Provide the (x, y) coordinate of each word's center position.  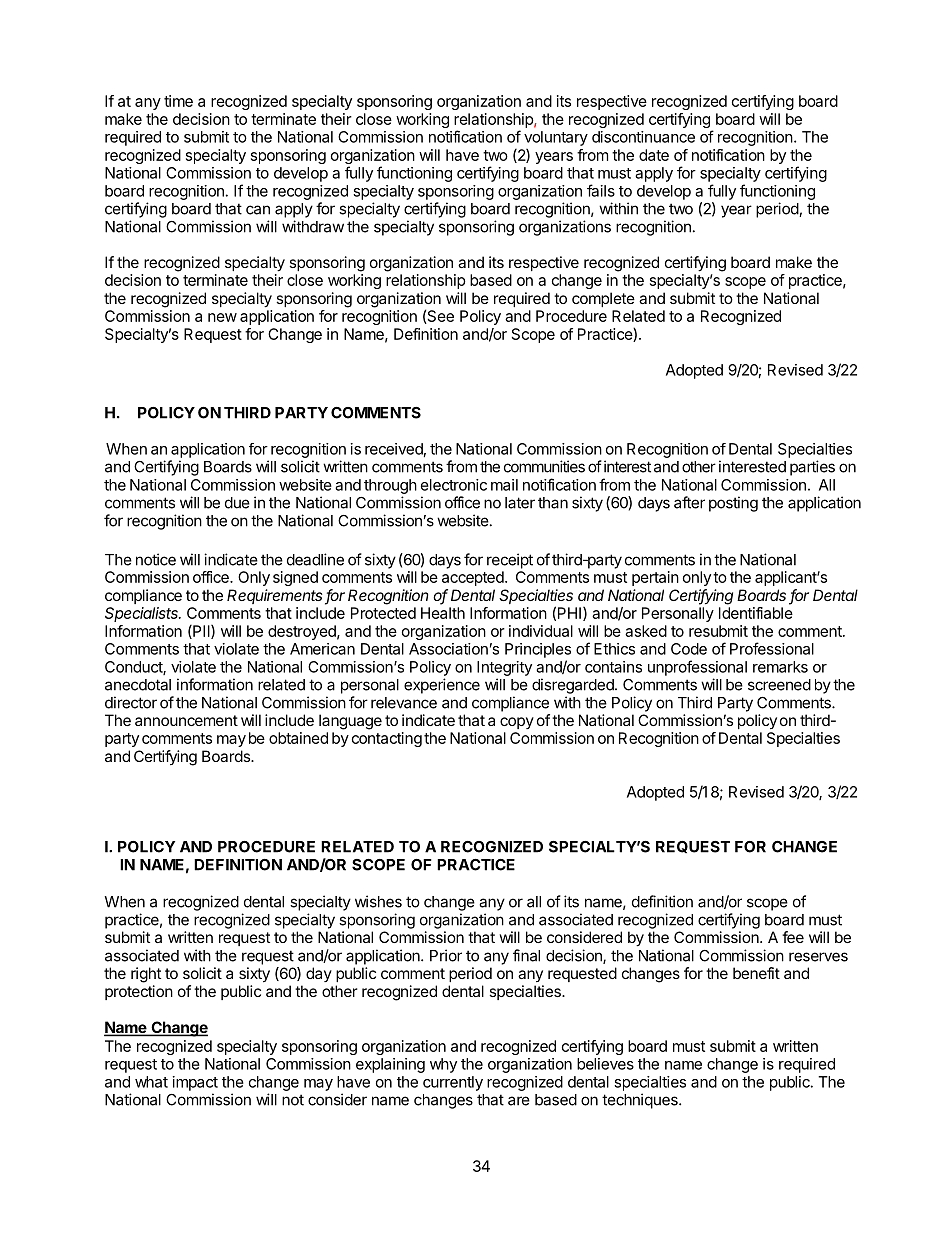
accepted (474, 578)
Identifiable (756, 613)
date (654, 155)
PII (201, 632)
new (222, 317)
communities (544, 466)
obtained (298, 738)
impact (195, 1083)
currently (453, 1083)
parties (812, 468)
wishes (378, 901)
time (178, 101)
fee (793, 937)
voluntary (556, 138)
